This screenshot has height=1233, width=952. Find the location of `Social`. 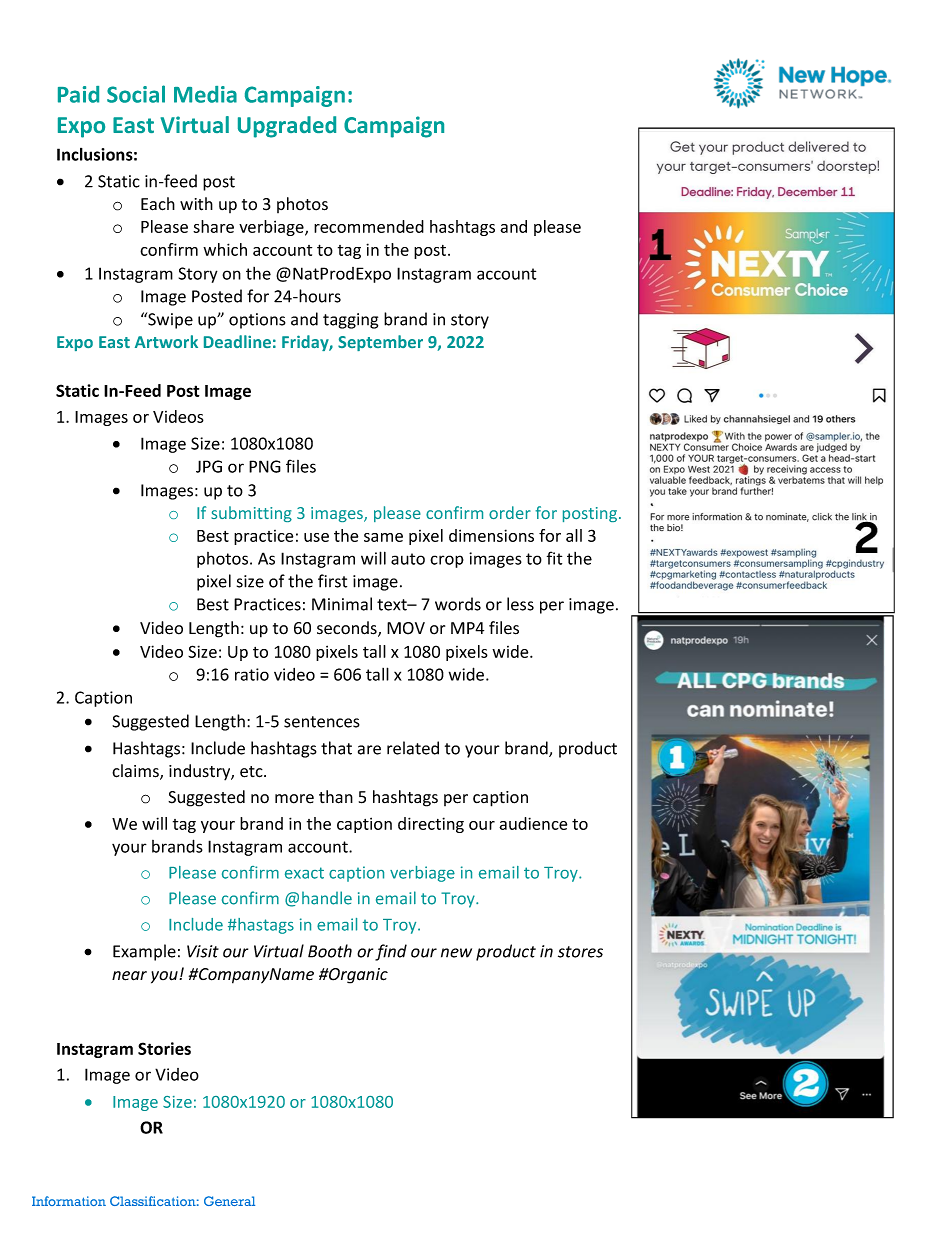

Social is located at coordinates (136, 94).
